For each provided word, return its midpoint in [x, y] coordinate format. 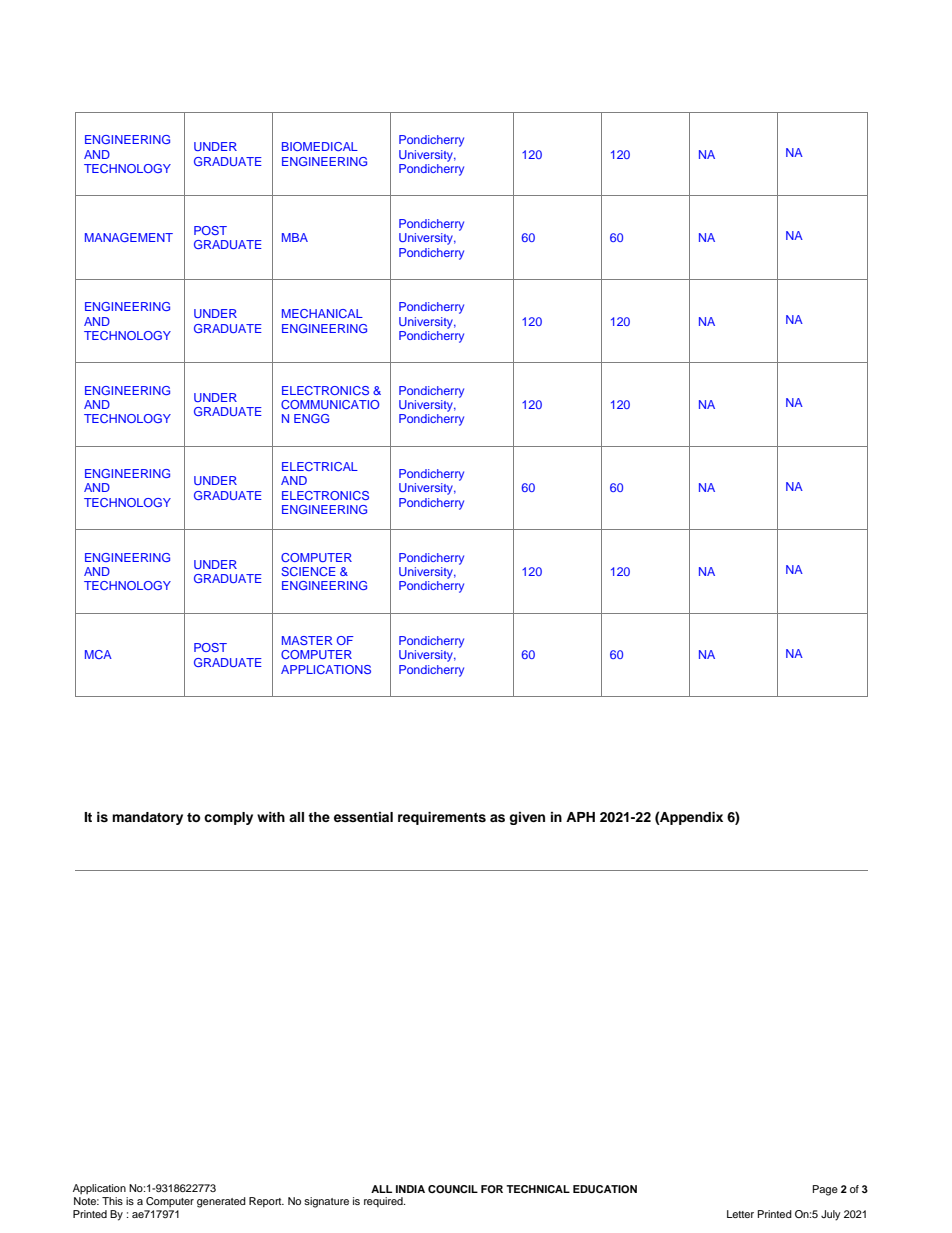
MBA [295, 237]
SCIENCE [308, 571]
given [527, 818]
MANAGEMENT [129, 237]
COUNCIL [453, 1189]
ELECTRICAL [320, 466]
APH [580, 817]
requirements [442, 818]
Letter [740, 1214]
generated [221, 1202]
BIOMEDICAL [320, 146]
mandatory [147, 818]
